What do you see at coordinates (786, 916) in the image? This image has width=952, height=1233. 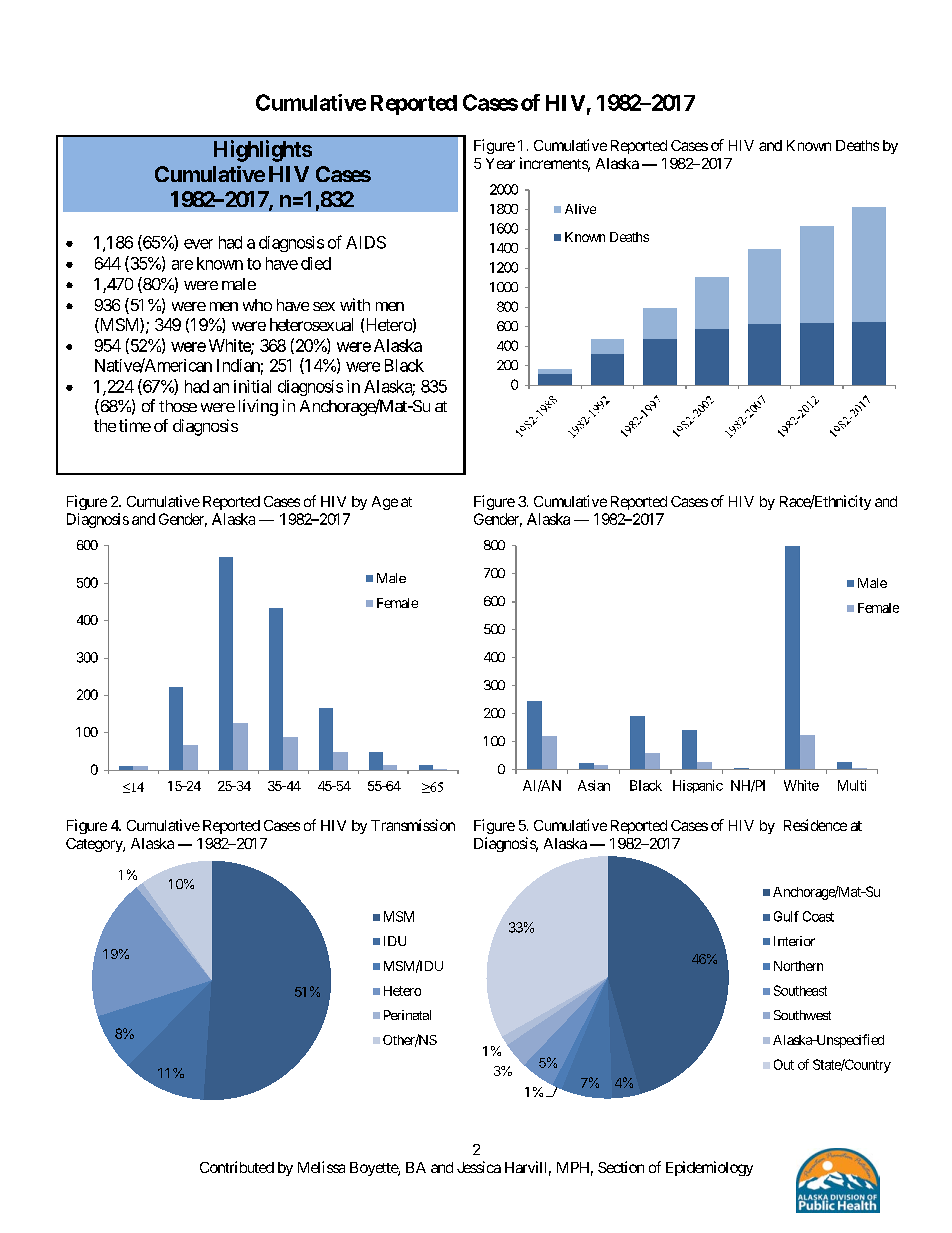 I see `Gulf` at bounding box center [786, 916].
